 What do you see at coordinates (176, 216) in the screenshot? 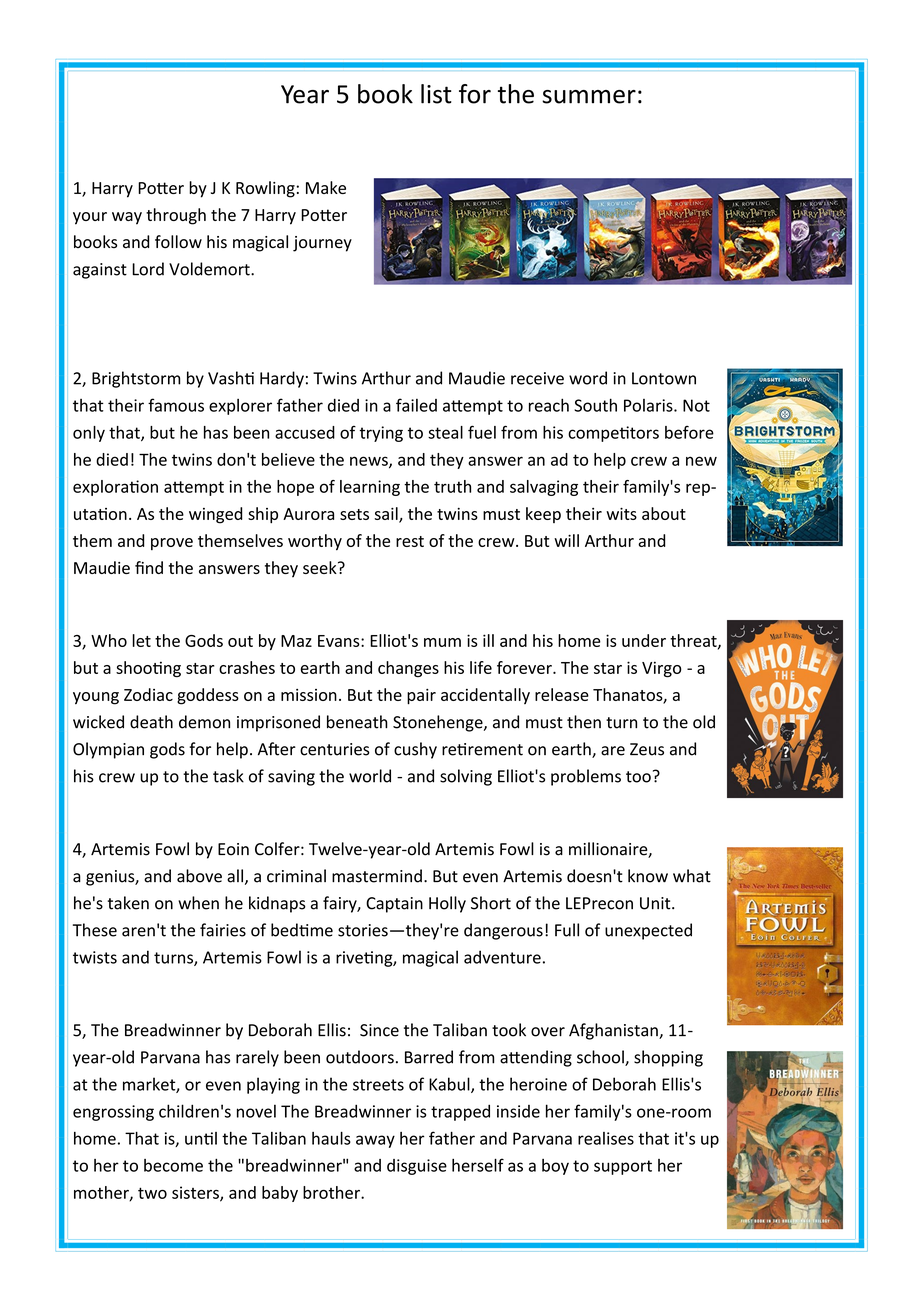
I see `through` at bounding box center [176, 216].
